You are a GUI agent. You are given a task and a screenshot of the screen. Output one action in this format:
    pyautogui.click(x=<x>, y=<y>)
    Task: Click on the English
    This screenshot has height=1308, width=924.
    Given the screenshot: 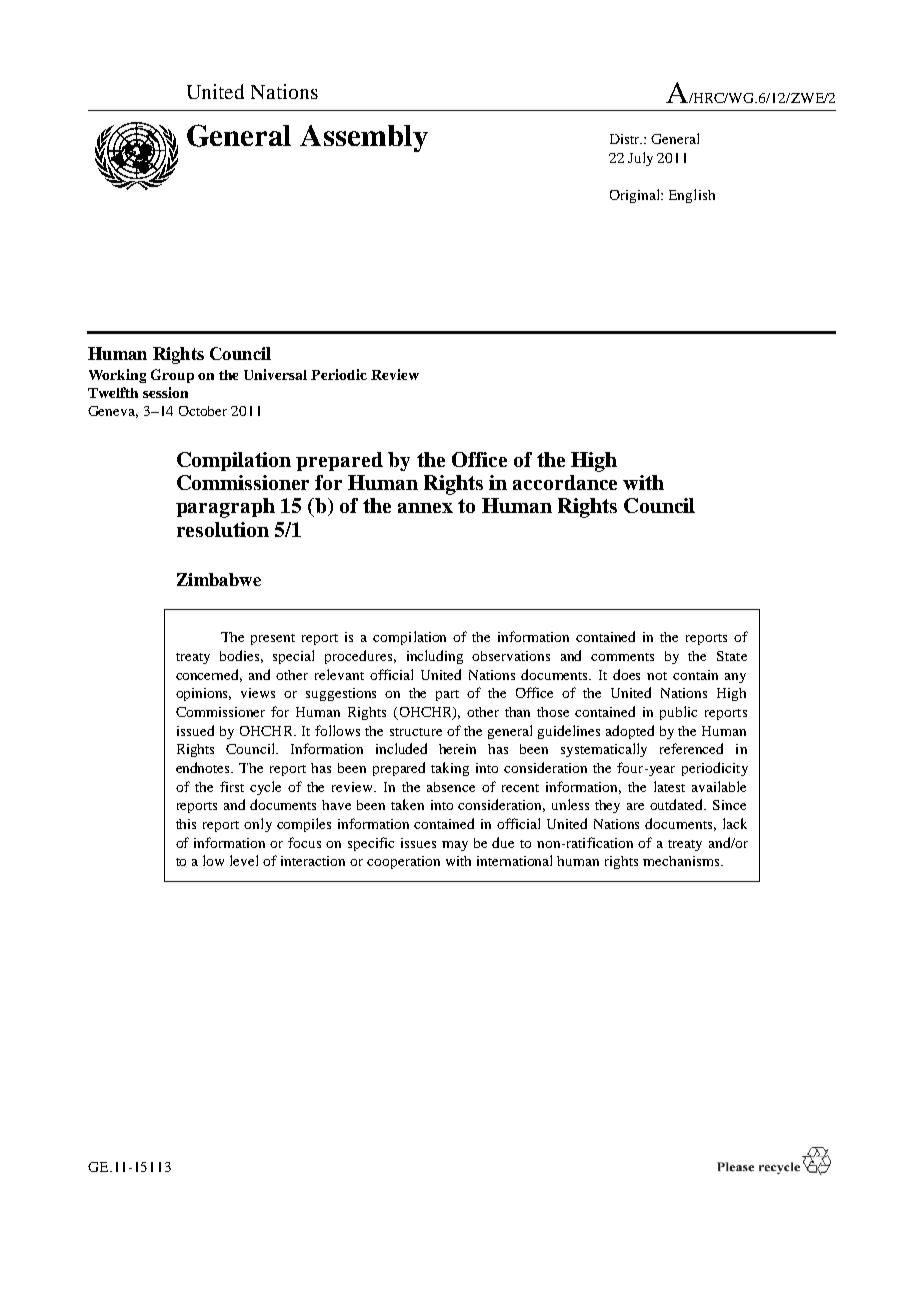 What is the action you would take?
    pyautogui.click(x=692, y=196)
